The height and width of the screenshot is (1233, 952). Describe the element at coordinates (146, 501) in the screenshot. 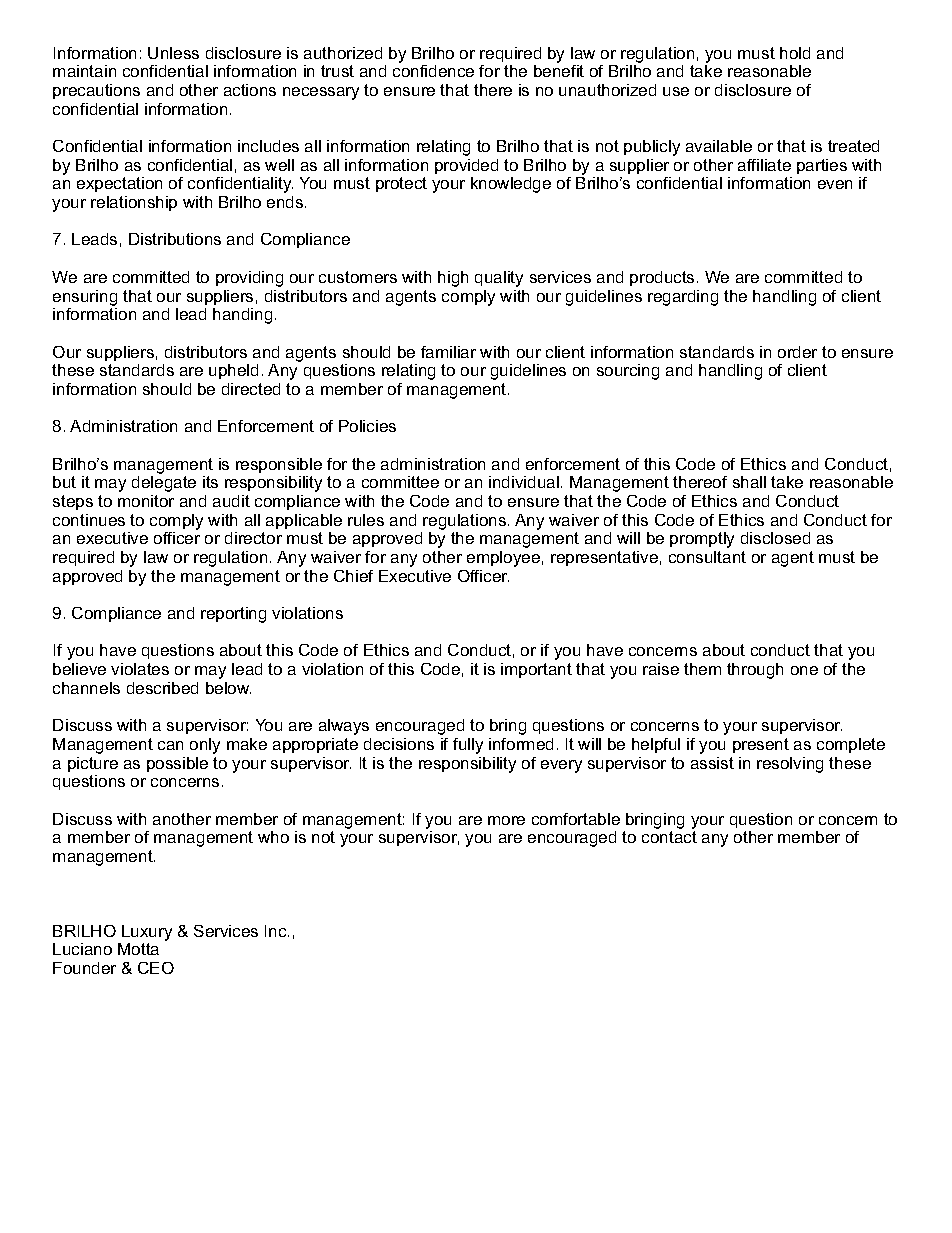

I see `monitor` at that location.
